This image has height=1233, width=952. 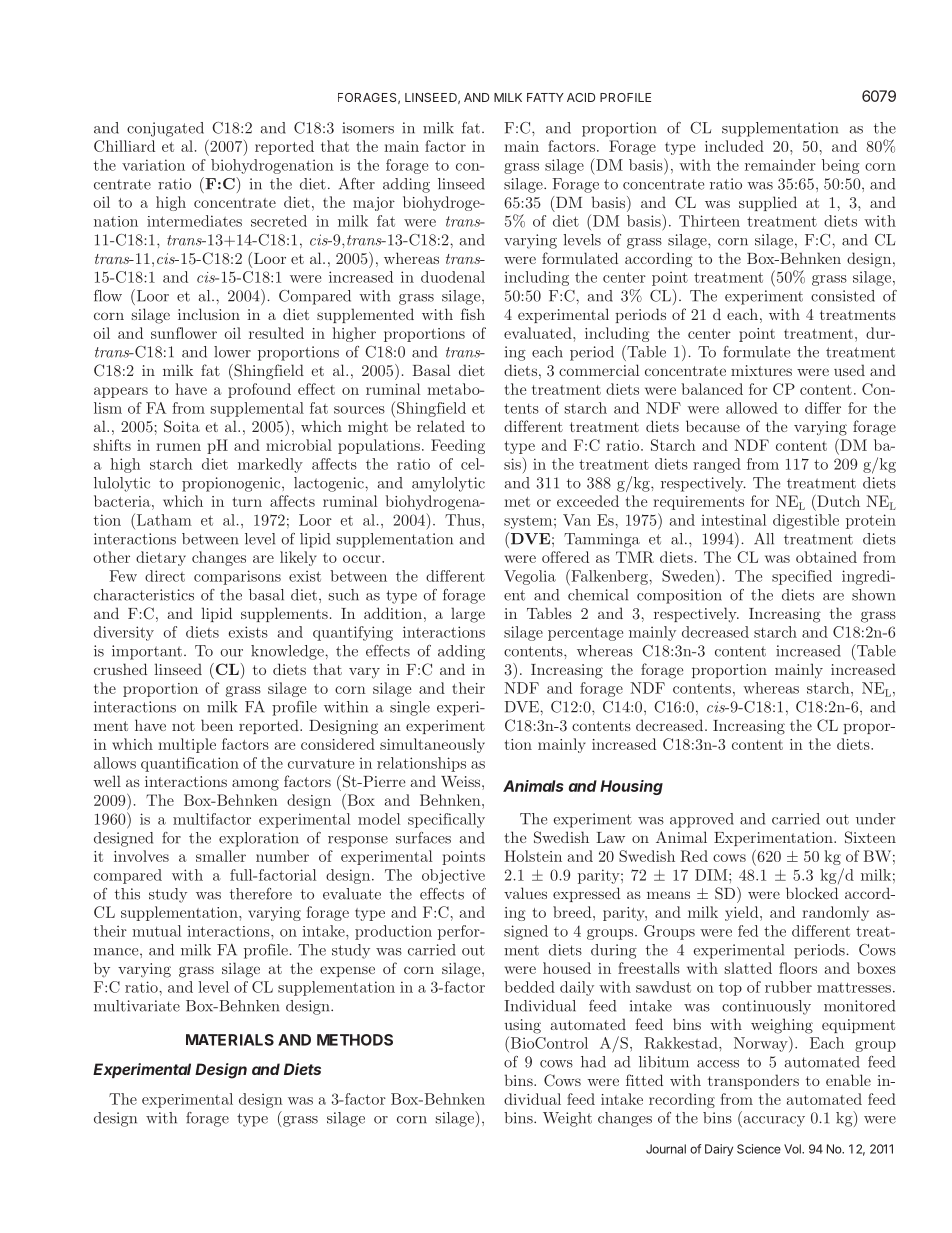 I want to click on accuracy, so click(x=773, y=1121).
